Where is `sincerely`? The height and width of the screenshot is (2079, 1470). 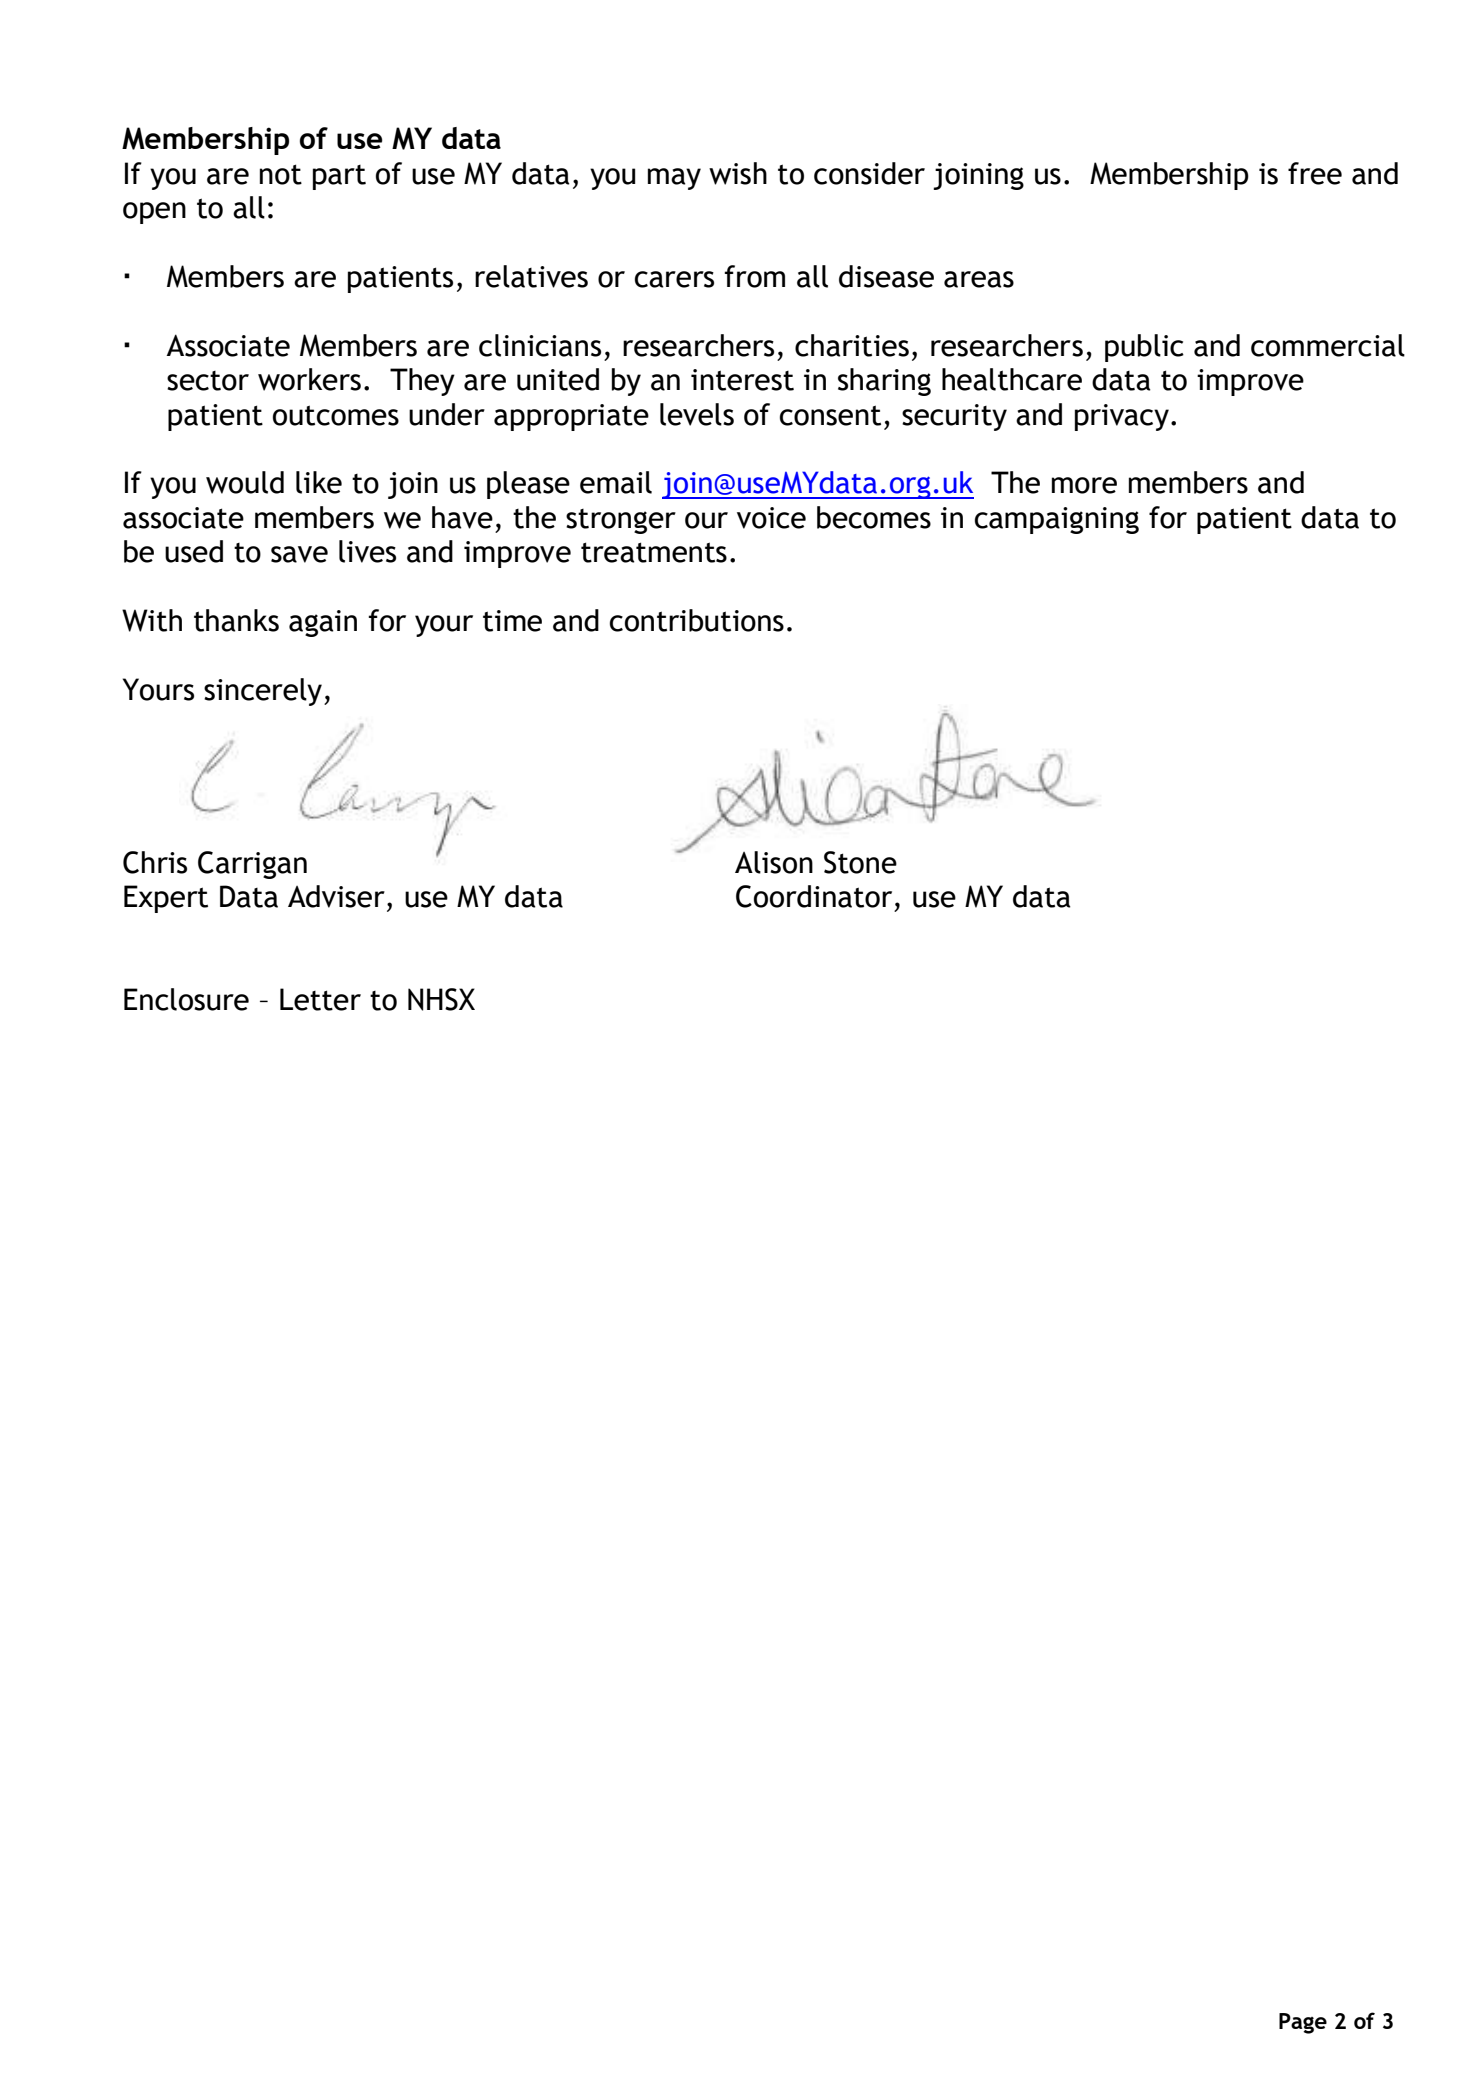
sincerely is located at coordinates (264, 692).
